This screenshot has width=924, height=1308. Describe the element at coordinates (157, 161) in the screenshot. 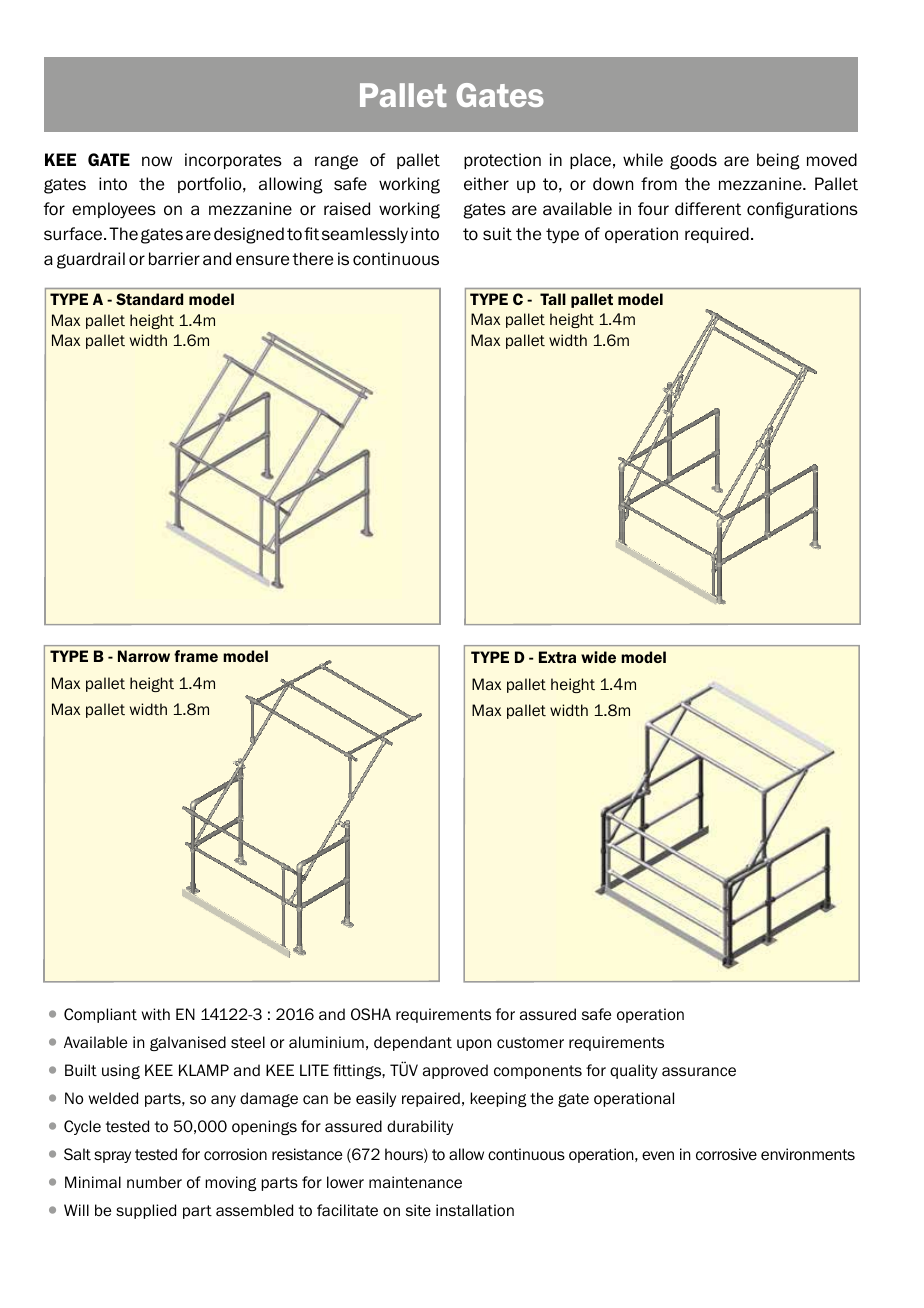

I see `now` at that location.
